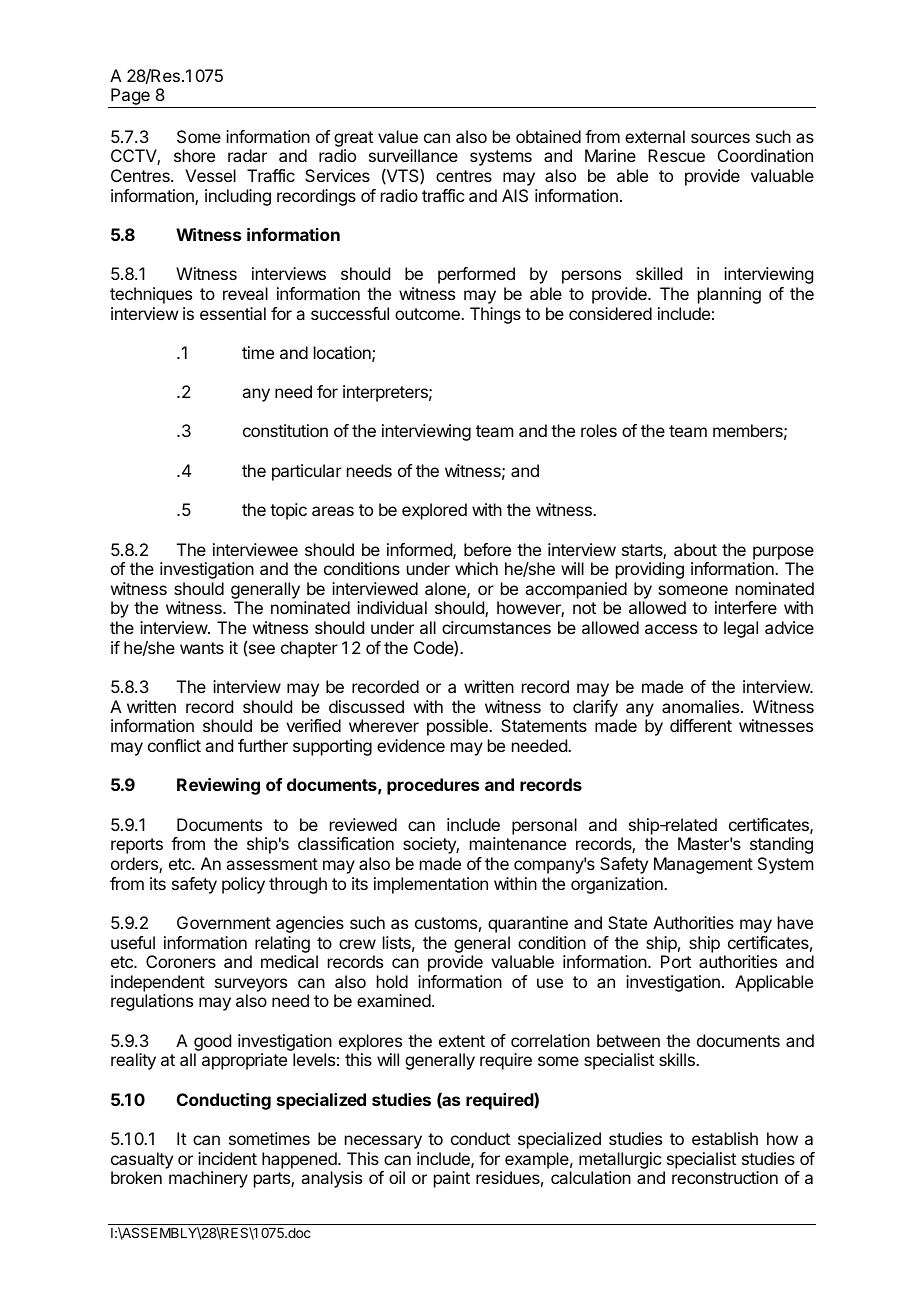  Describe the element at coordinates (285, 430) in the page. I see `constitution` at that location.
